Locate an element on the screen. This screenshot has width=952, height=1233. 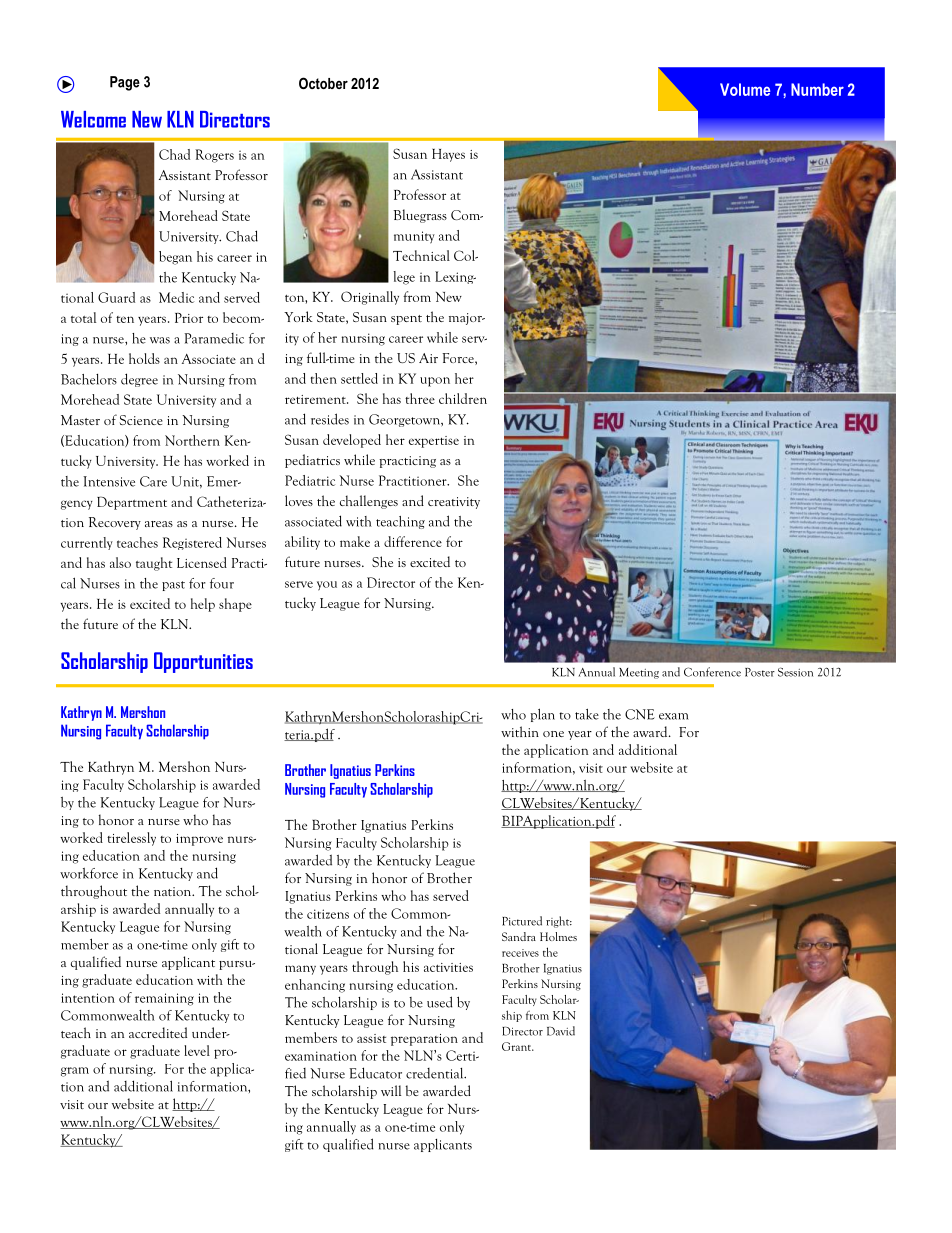
help is located at coordinates (203, 605).
